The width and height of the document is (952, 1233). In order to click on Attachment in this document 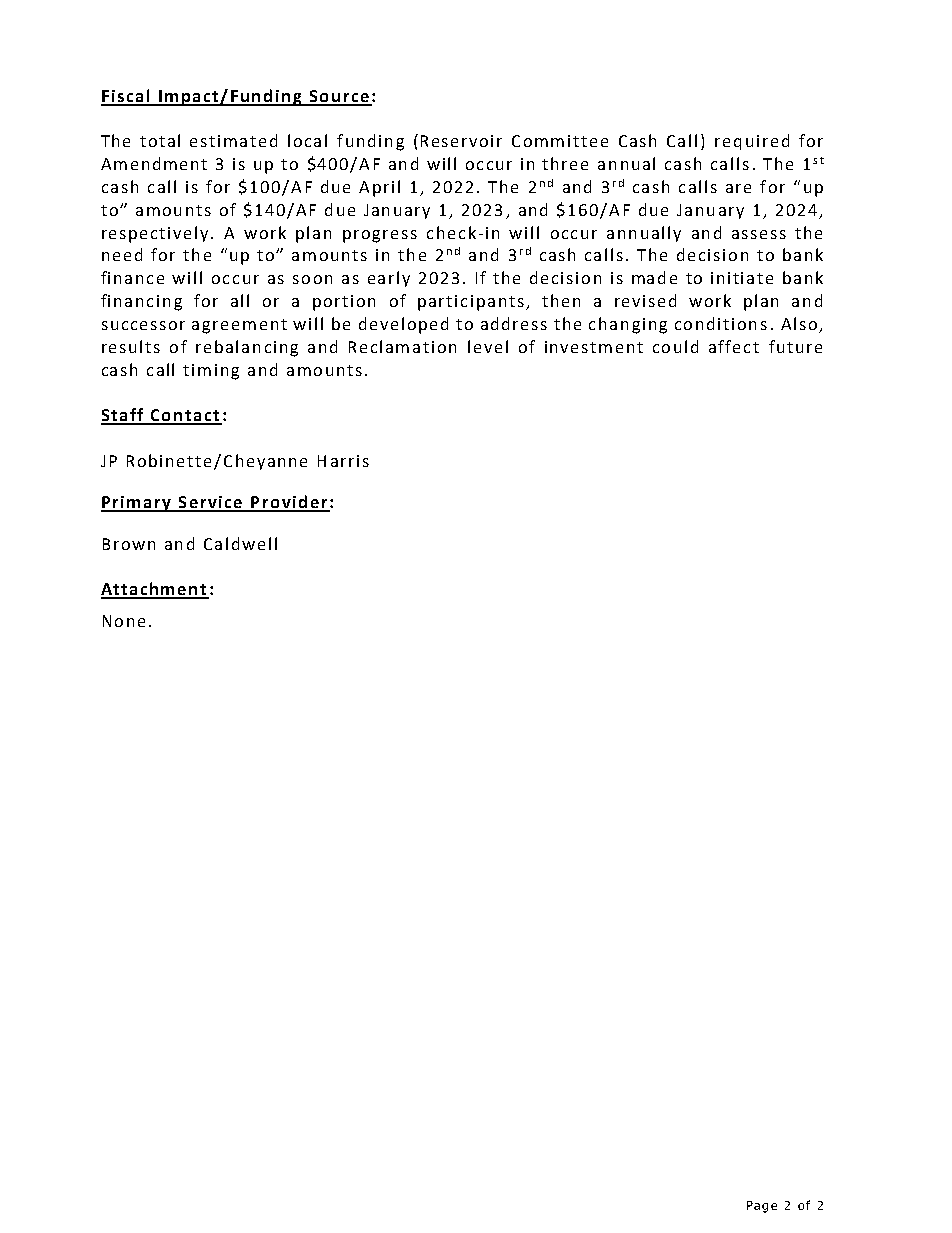, I will do `click(155, 590)`.
